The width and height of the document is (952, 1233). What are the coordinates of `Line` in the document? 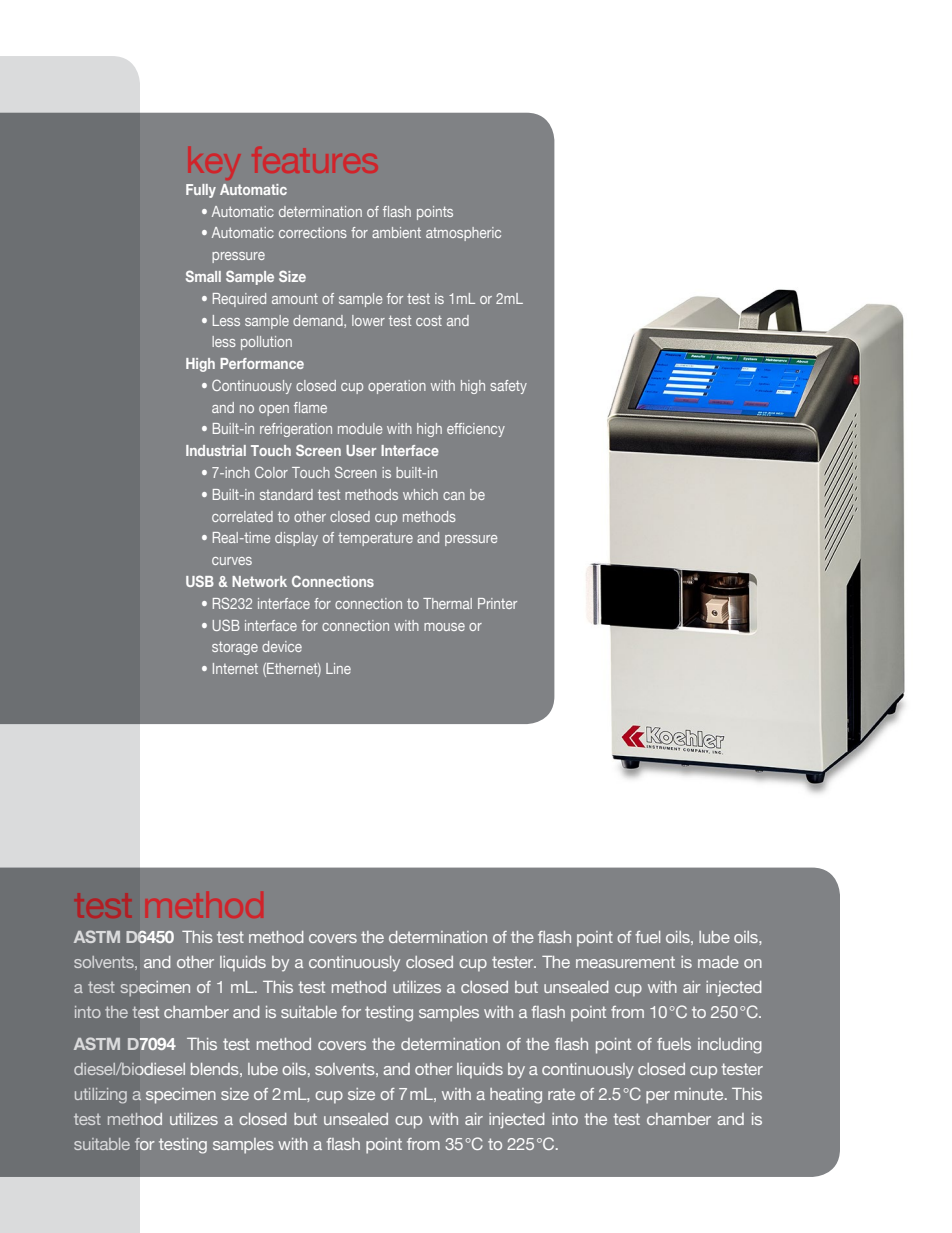 It's located at (338, 668).
